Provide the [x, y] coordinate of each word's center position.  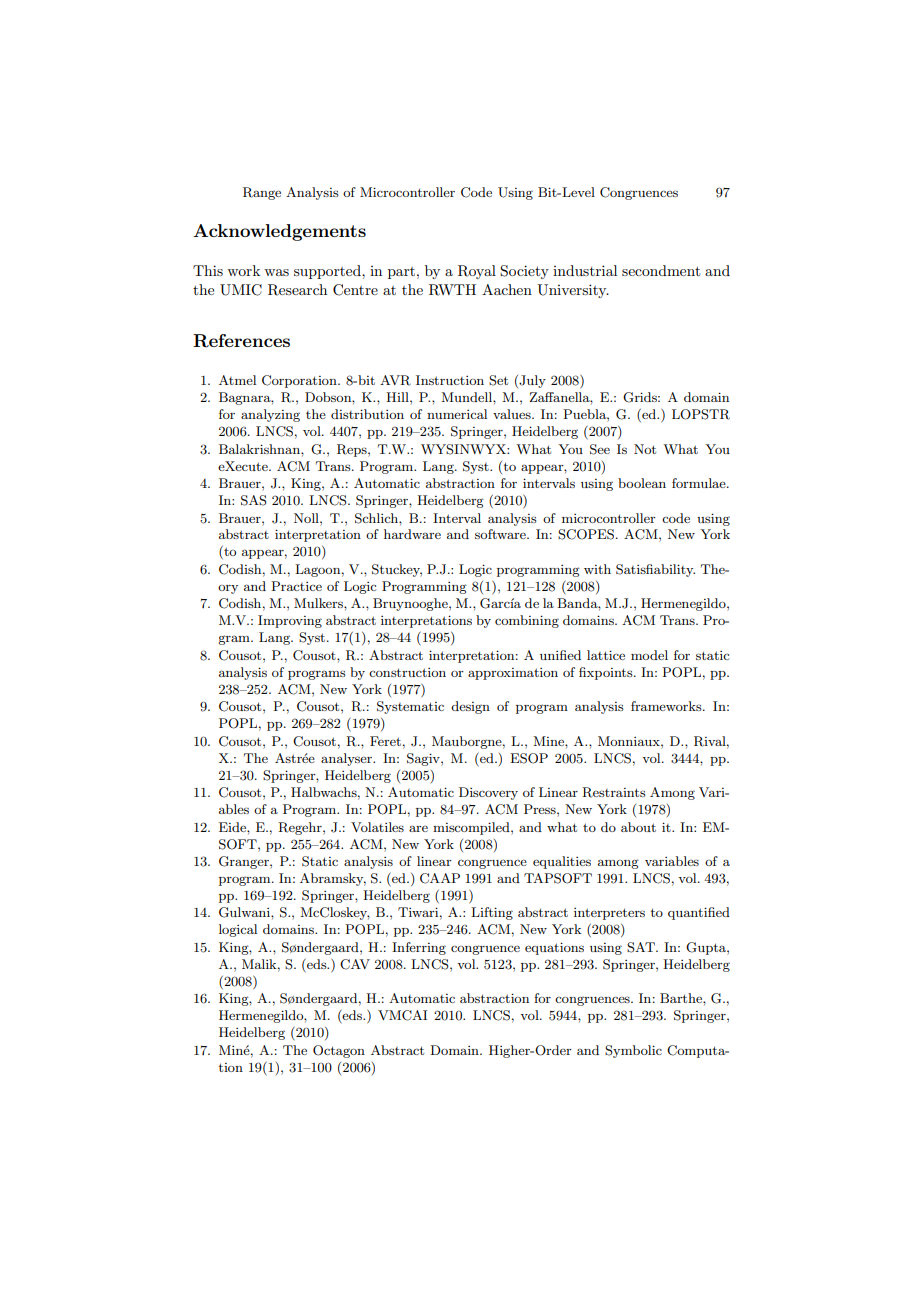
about [638, 827]
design [470, 707]
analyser [348, 759]
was [276, 272]
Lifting [492, 913]
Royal [477, 272]
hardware [412, 534]
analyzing [270, 415]
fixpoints [607, 673]
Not [645, 449]
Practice [296, 586]
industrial [585, 270]
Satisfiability [655, 570]
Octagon [339, 1051]
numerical [457, 414]
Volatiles [377, 827]
